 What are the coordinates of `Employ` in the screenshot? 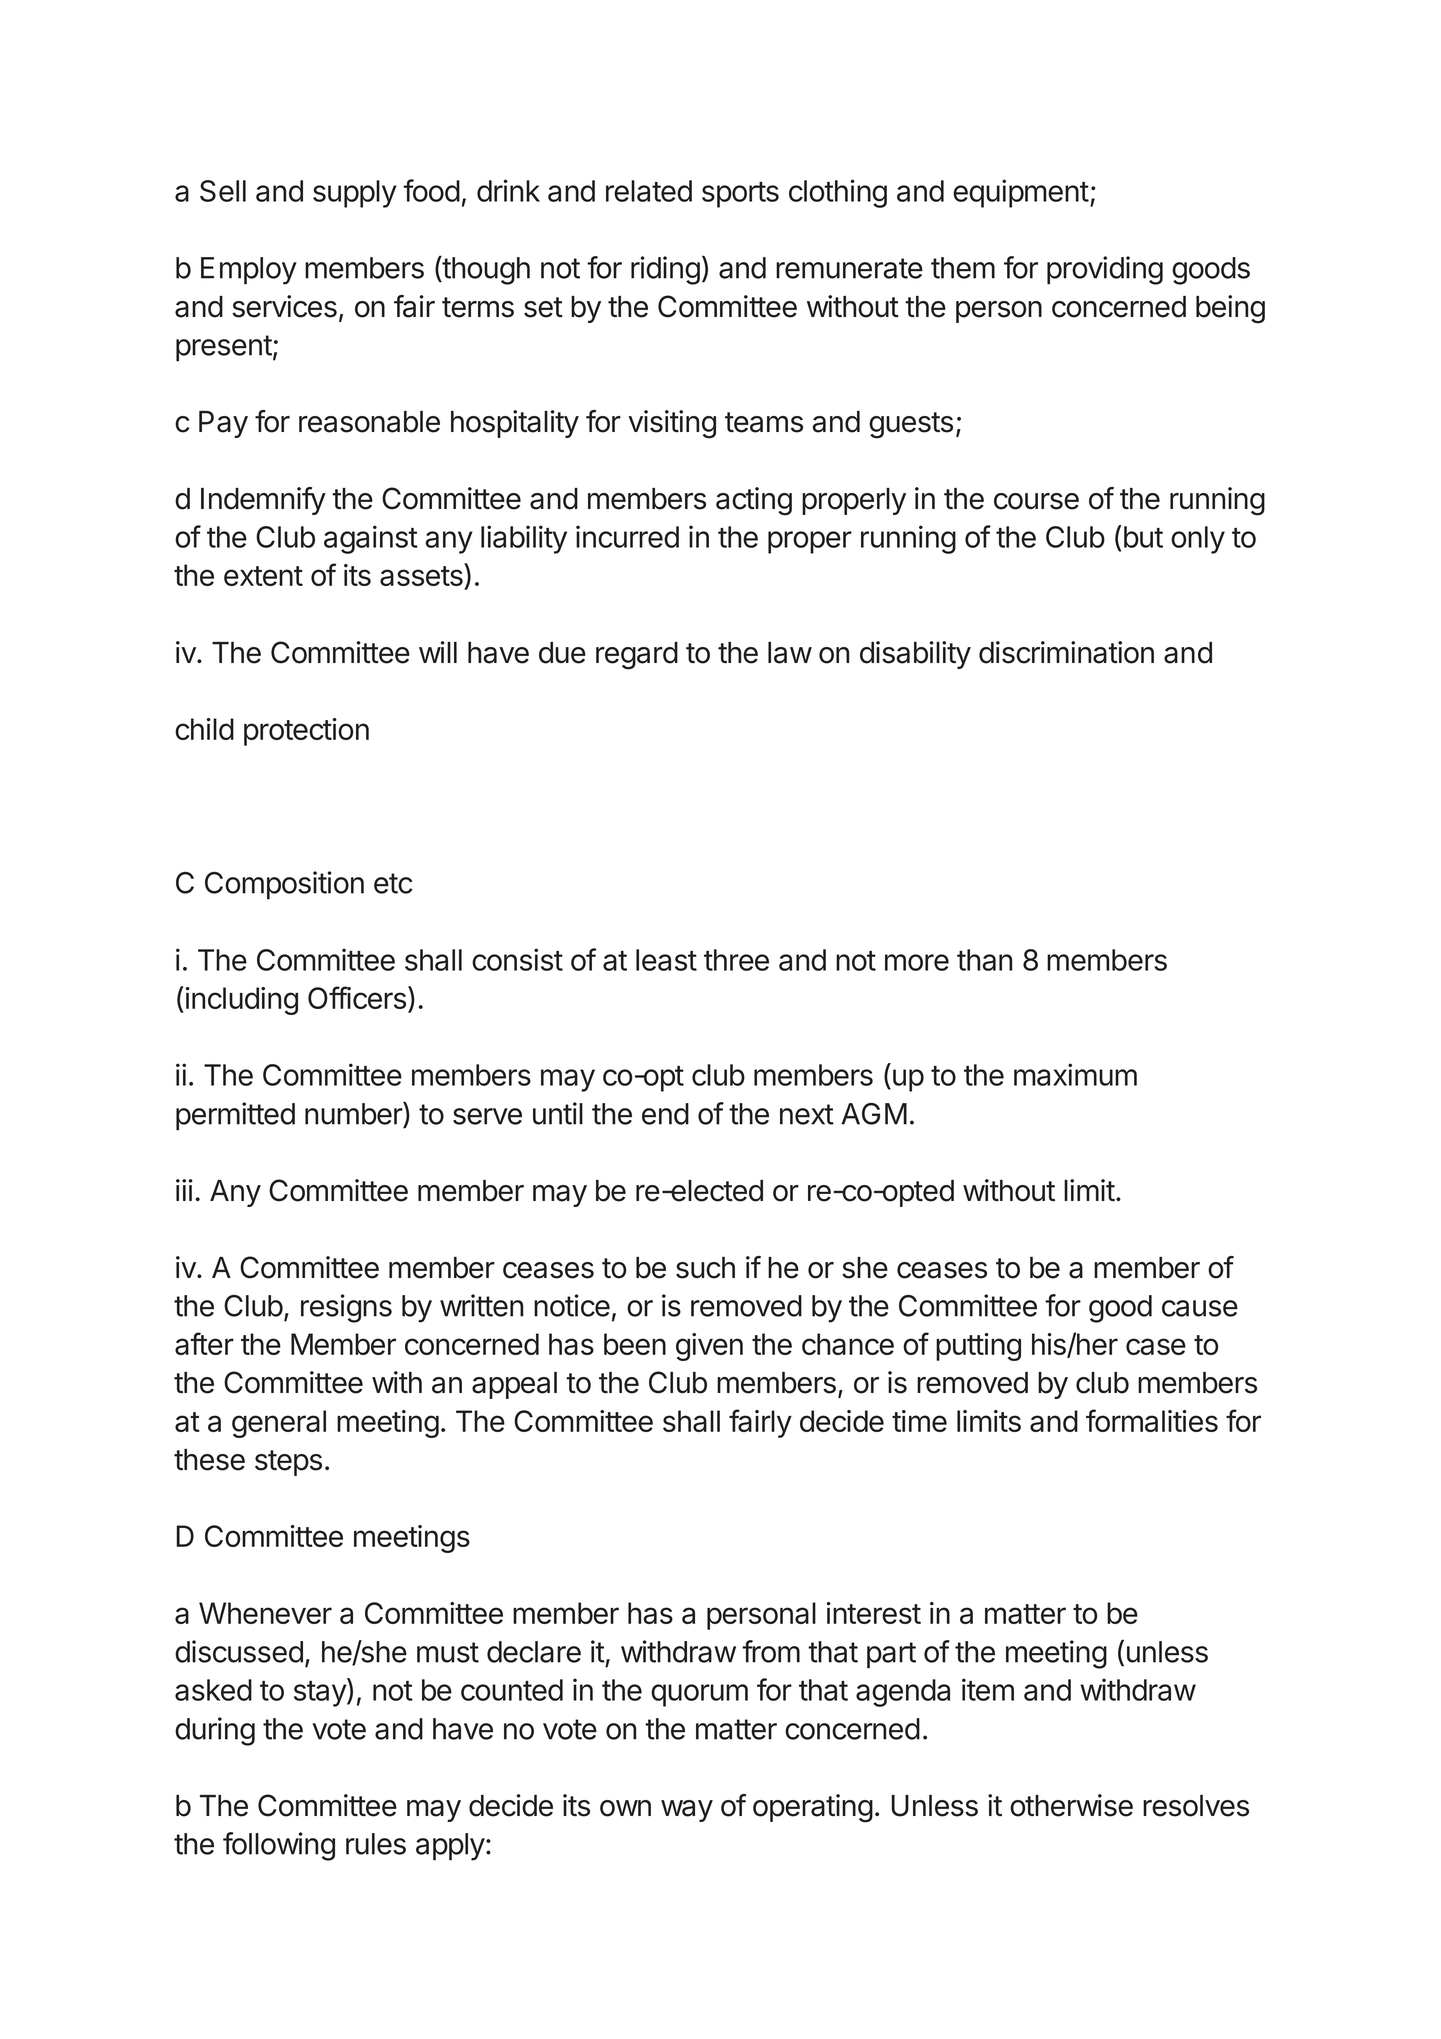 It's located at (249, 271).
